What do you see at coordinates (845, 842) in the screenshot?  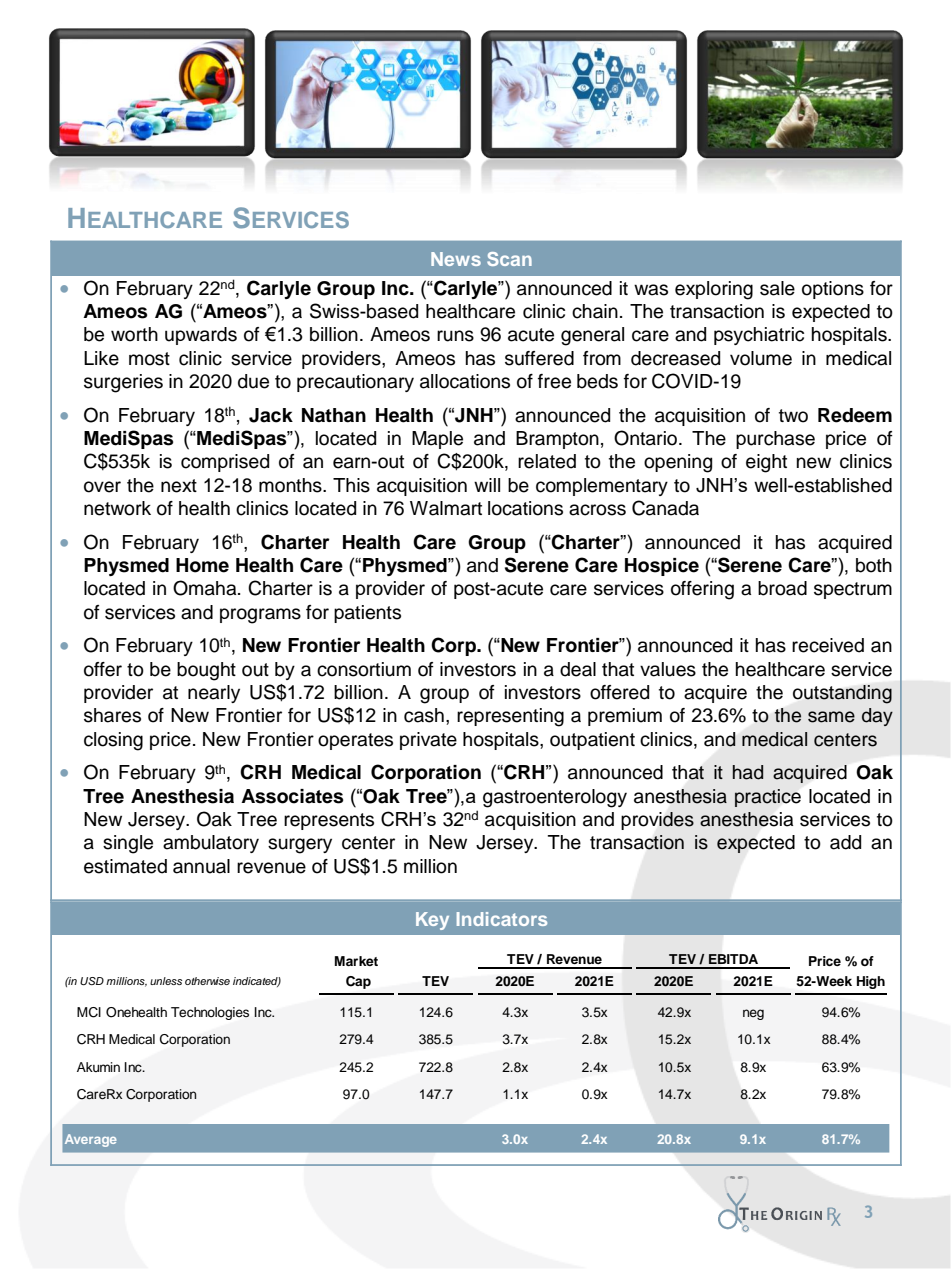 I see `add` at bounding box center [845, 842].
